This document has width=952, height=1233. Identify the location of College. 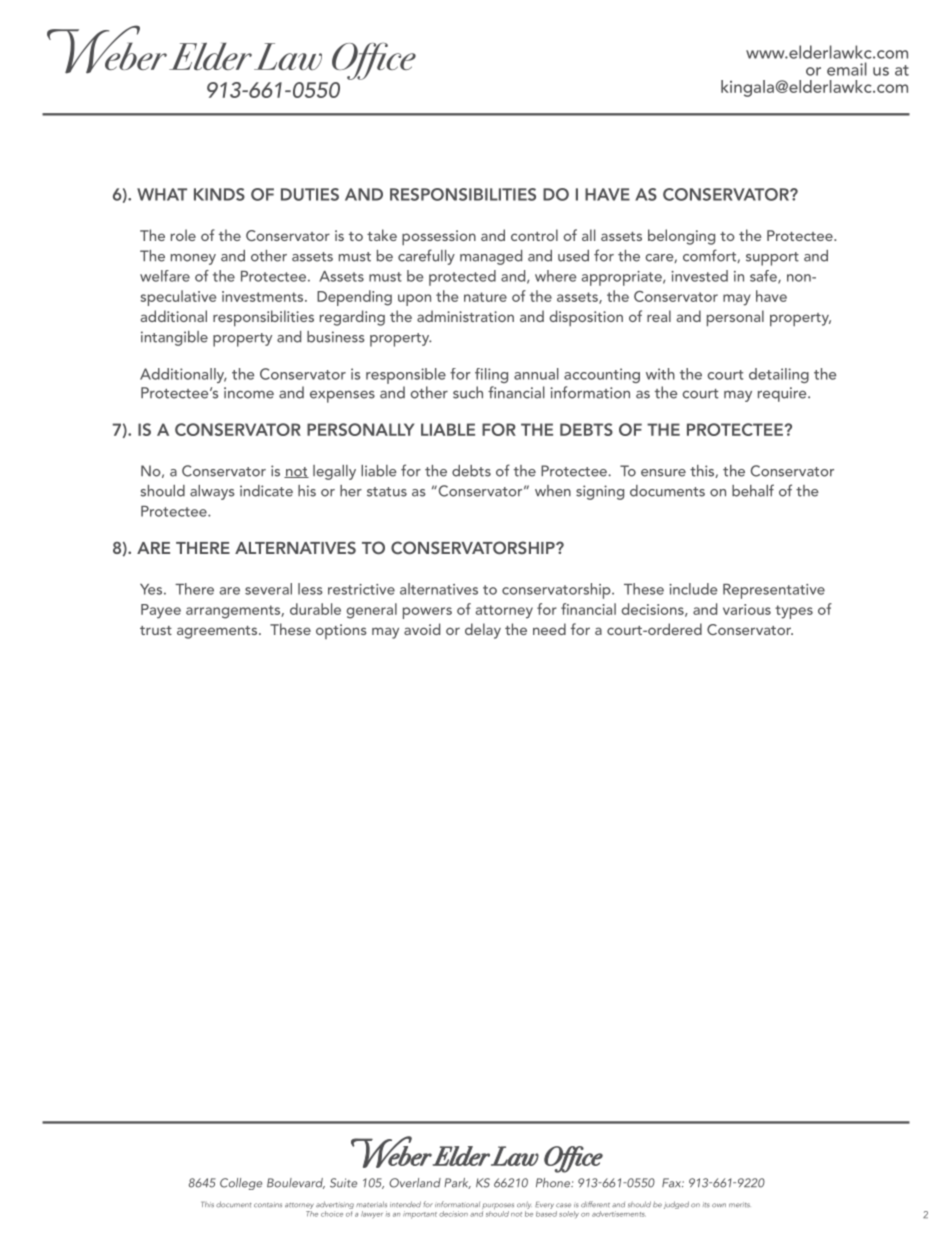
(241, 1184).
